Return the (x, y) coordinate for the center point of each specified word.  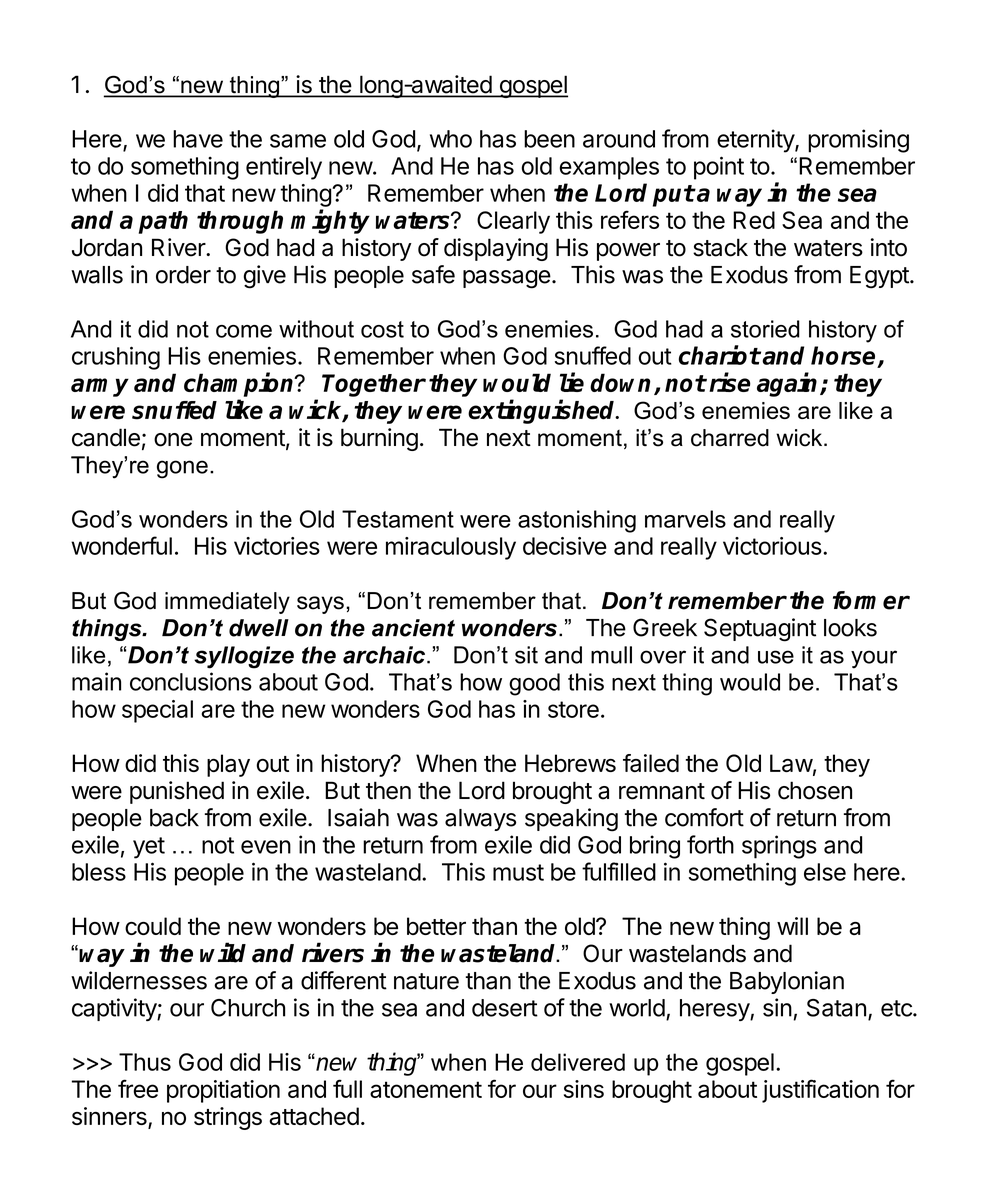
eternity (756, 141)
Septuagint (760, 630)
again (789, 384)
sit (526, 655)
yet (149, 848)
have (198, 139)
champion (240, 384)
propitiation (223, 1091)
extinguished (543, 411)
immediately (227, 603)
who (451, 139)
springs (779, 847)
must (518, 872)
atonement (426, 1089)
